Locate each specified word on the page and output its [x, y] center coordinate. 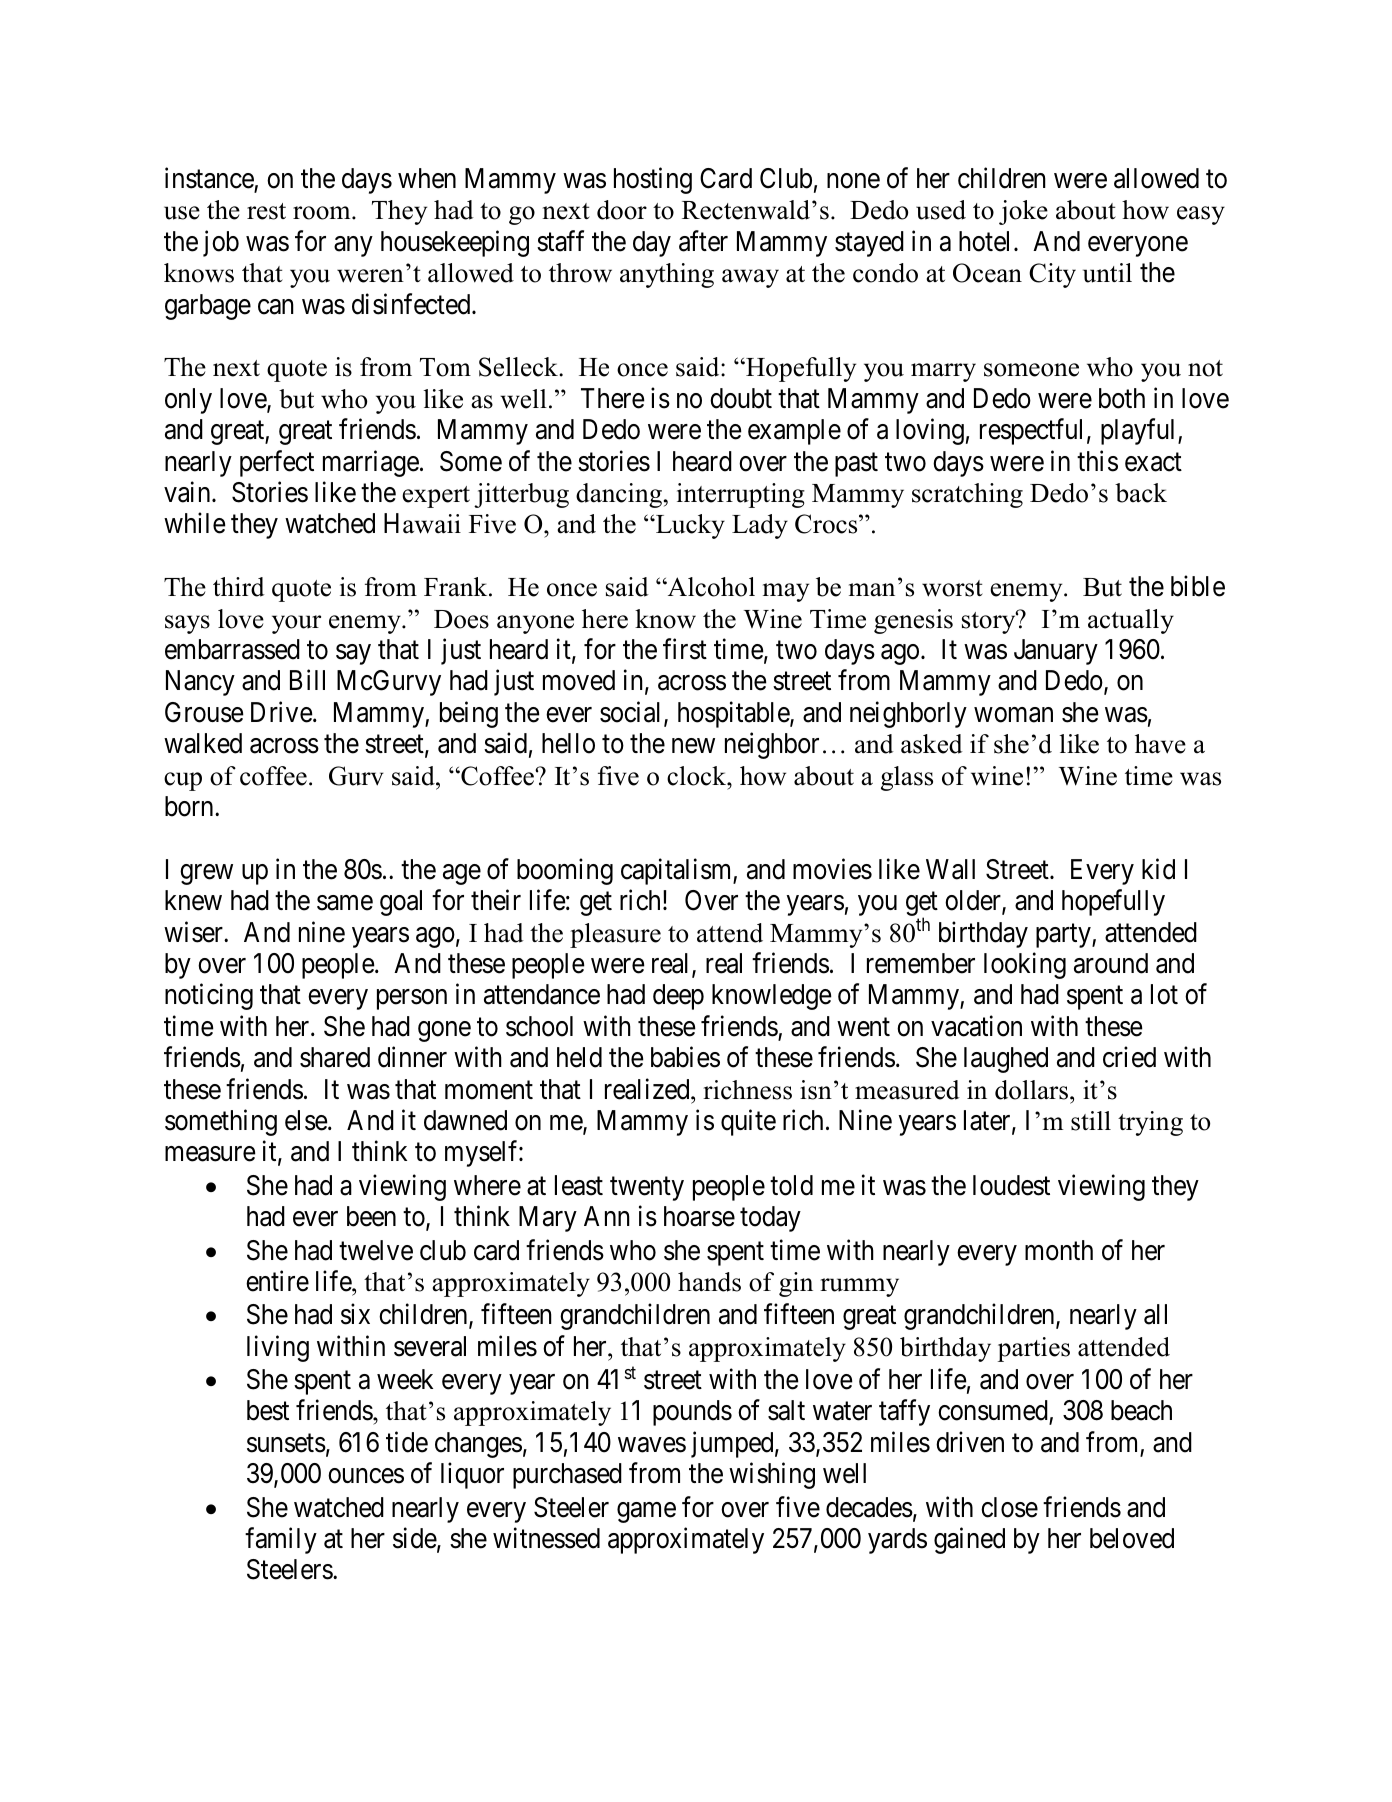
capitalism [677, 871]
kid [1158, 869]
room [323, 213]
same [345, 903]
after [703, 241]
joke [1023, 212]
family [281, 1540]
